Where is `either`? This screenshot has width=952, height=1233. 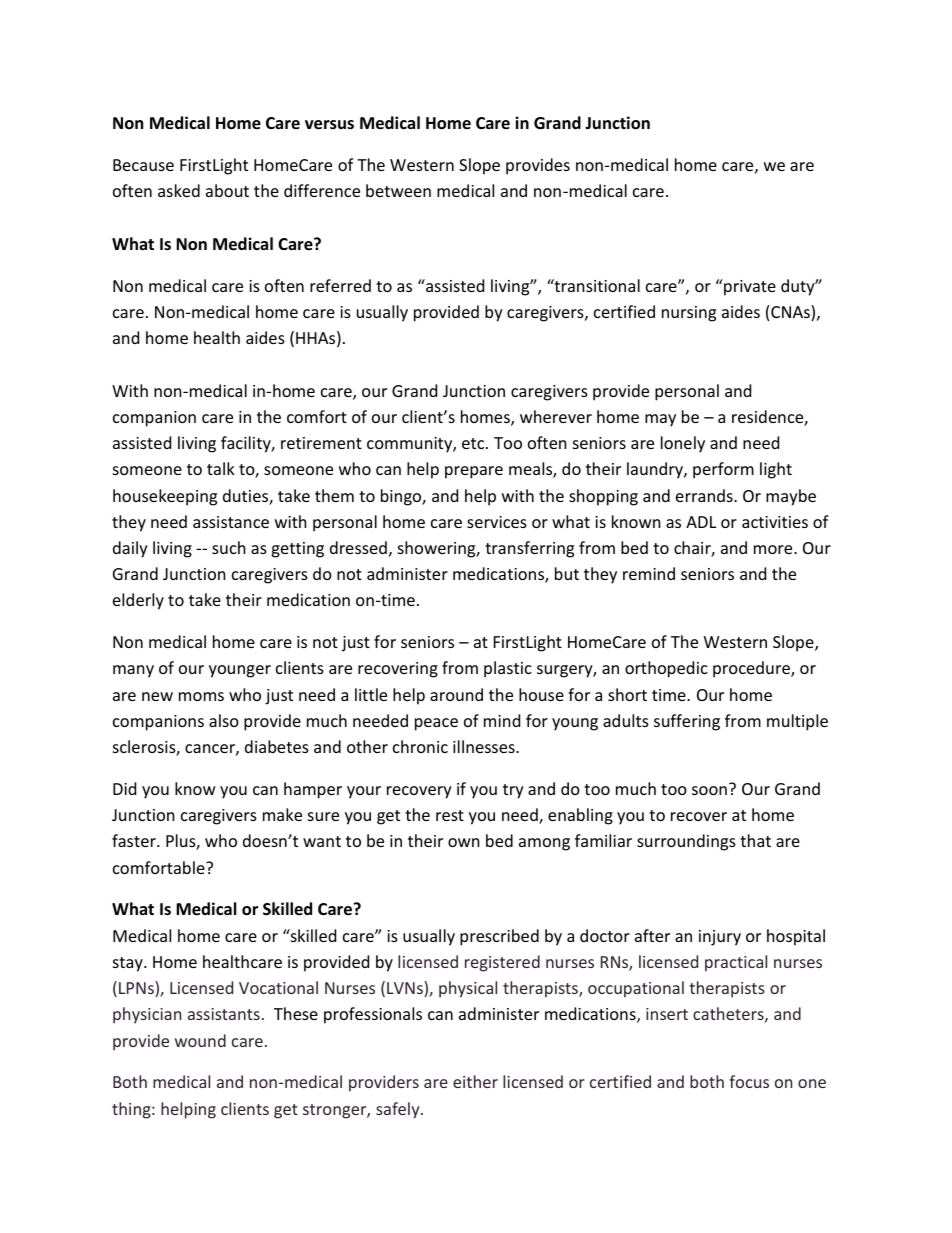 either is located at coordinates (475, 1081).
